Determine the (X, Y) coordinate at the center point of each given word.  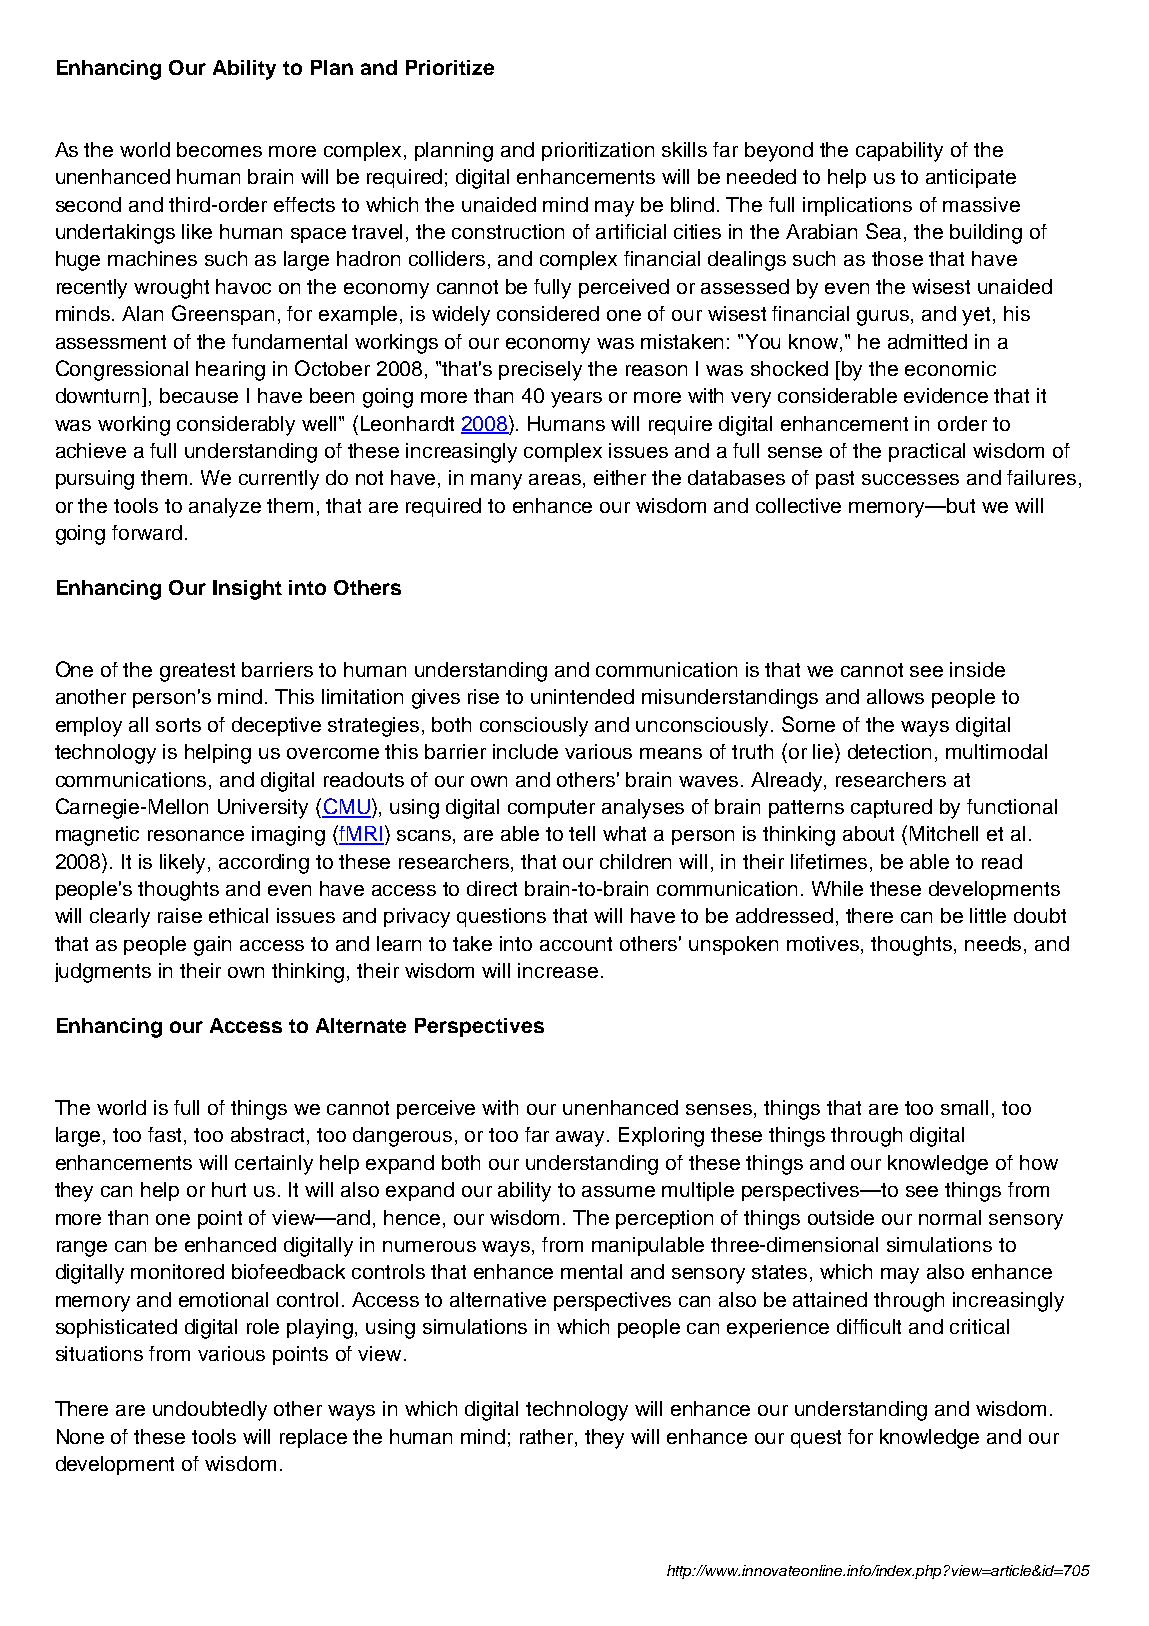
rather (548, 1436)
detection (889, 751)
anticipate (971, 178)
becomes (219, 149)
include (525, 751)
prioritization (598, 151)
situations (99, 1353)
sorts (178, 725)
